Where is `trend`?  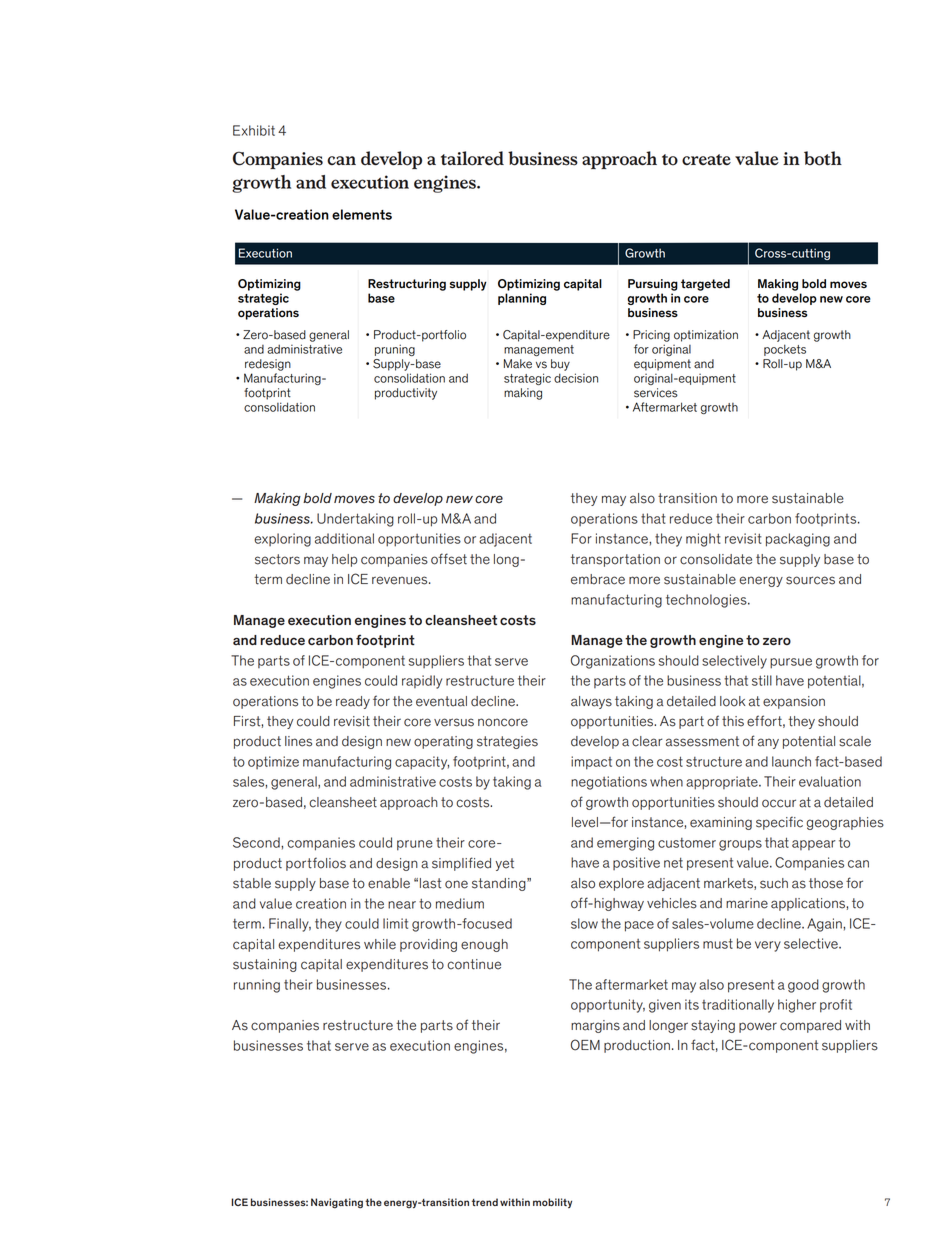 trend is located at coordinates (485, 1202).
